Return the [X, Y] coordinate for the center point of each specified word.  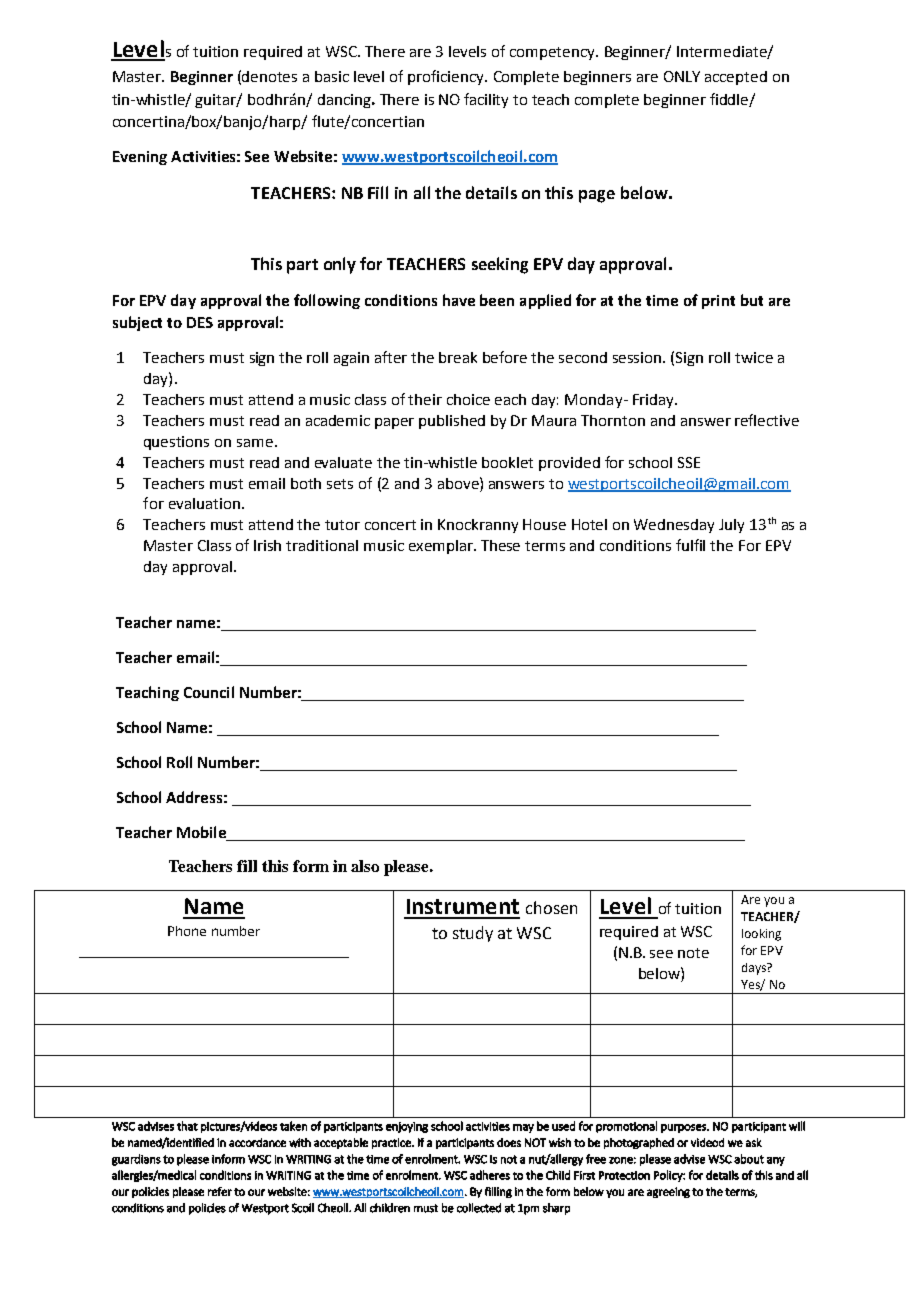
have [459, 300]
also [365, 866]
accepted [736, 78]
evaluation [204, 503]
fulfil [690, 545]
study [473, 934]
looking [761, 935]
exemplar [442, 547]
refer [220, 1191]
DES [200, 322]
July [731, 526]
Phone [187, 931]
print [718, 302]
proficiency [447, 77]
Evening [140, 158]
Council [209, 692]
